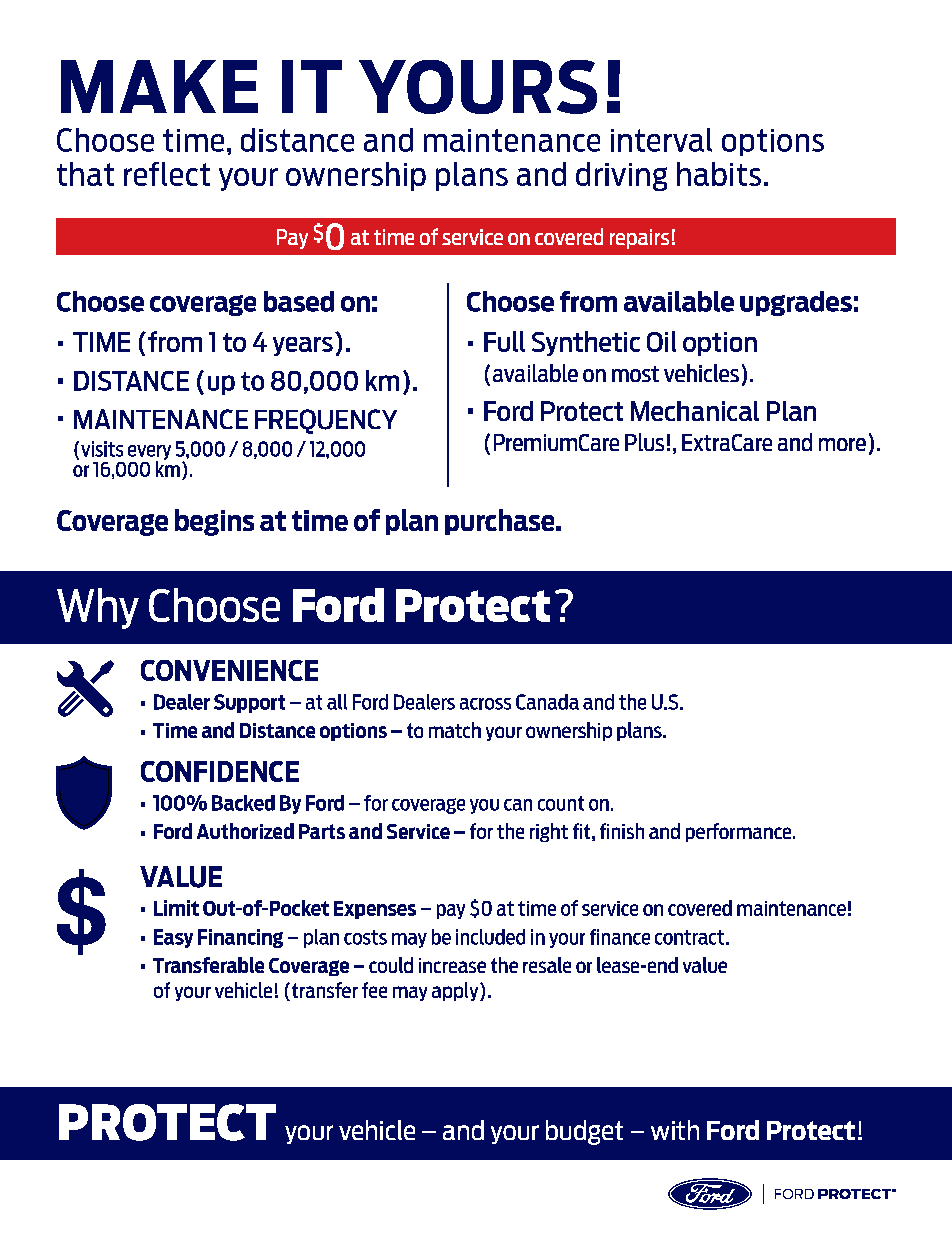  What do you see at coordinates (621, 176) in the document?
I see `driving` at bounding box center [621, 176].
